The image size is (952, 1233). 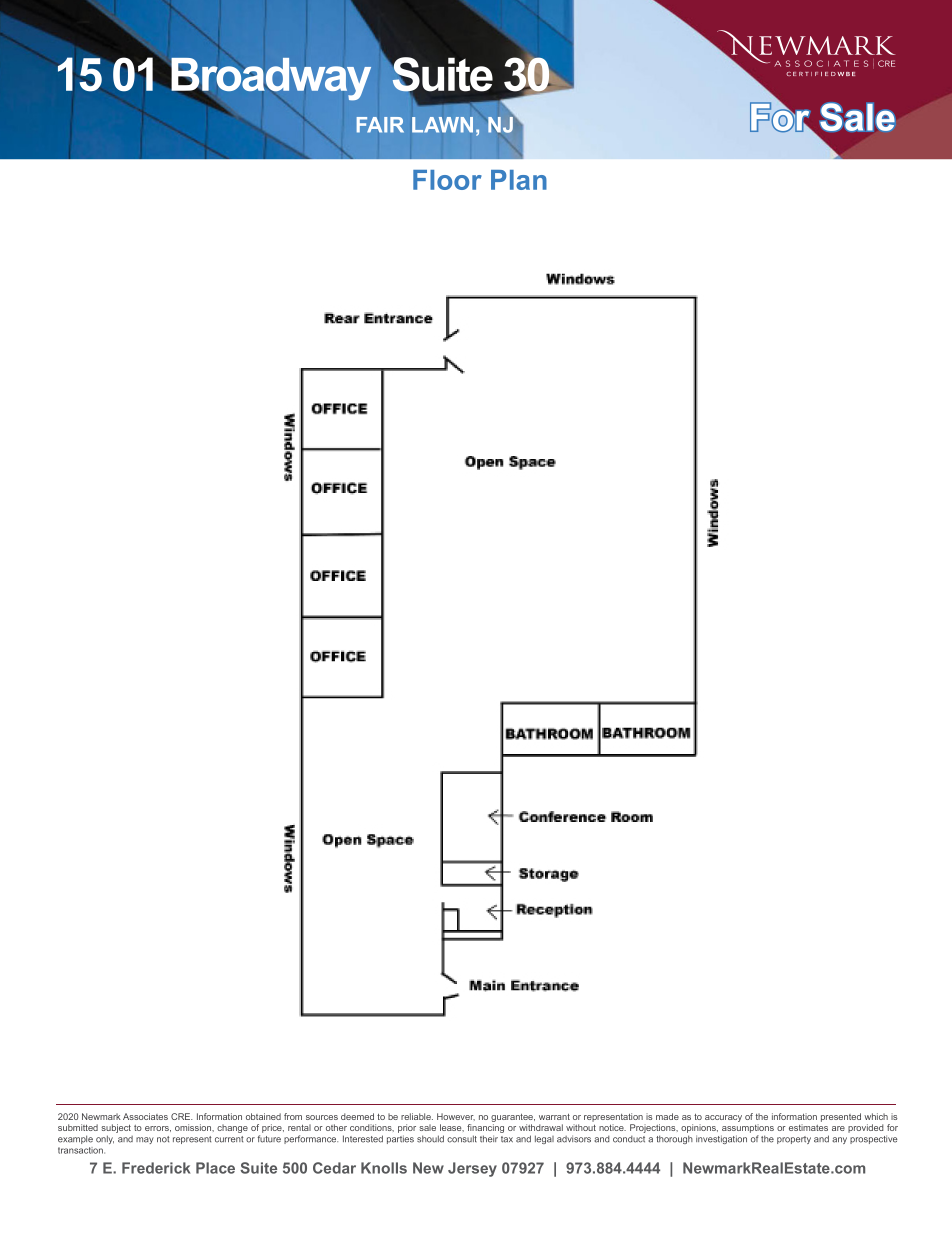 I want to click on Floor, so click(x=447, y=180).
